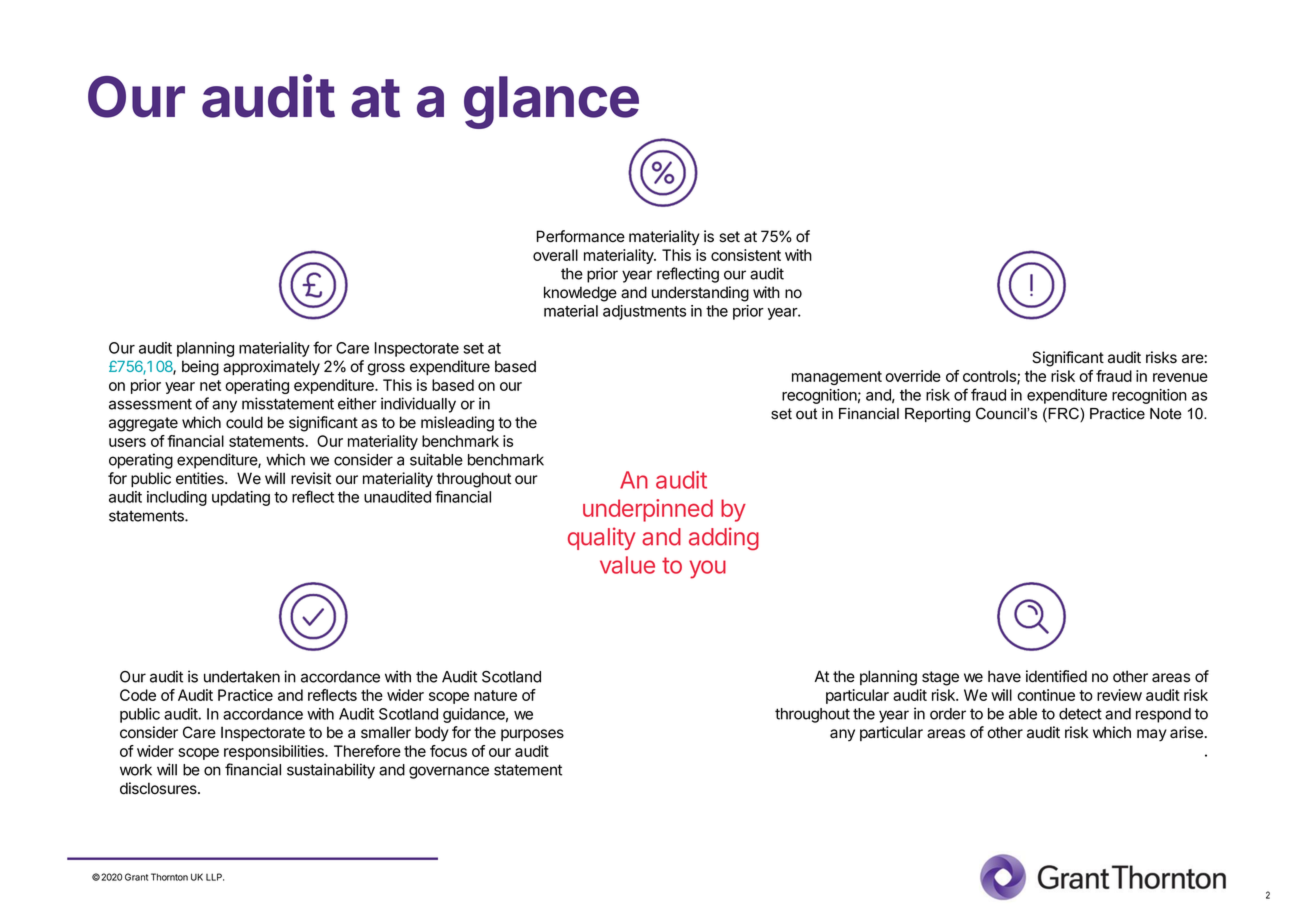 This screenshot has height=924, width=1308. I want to click on LLP, so click(215, 877).
